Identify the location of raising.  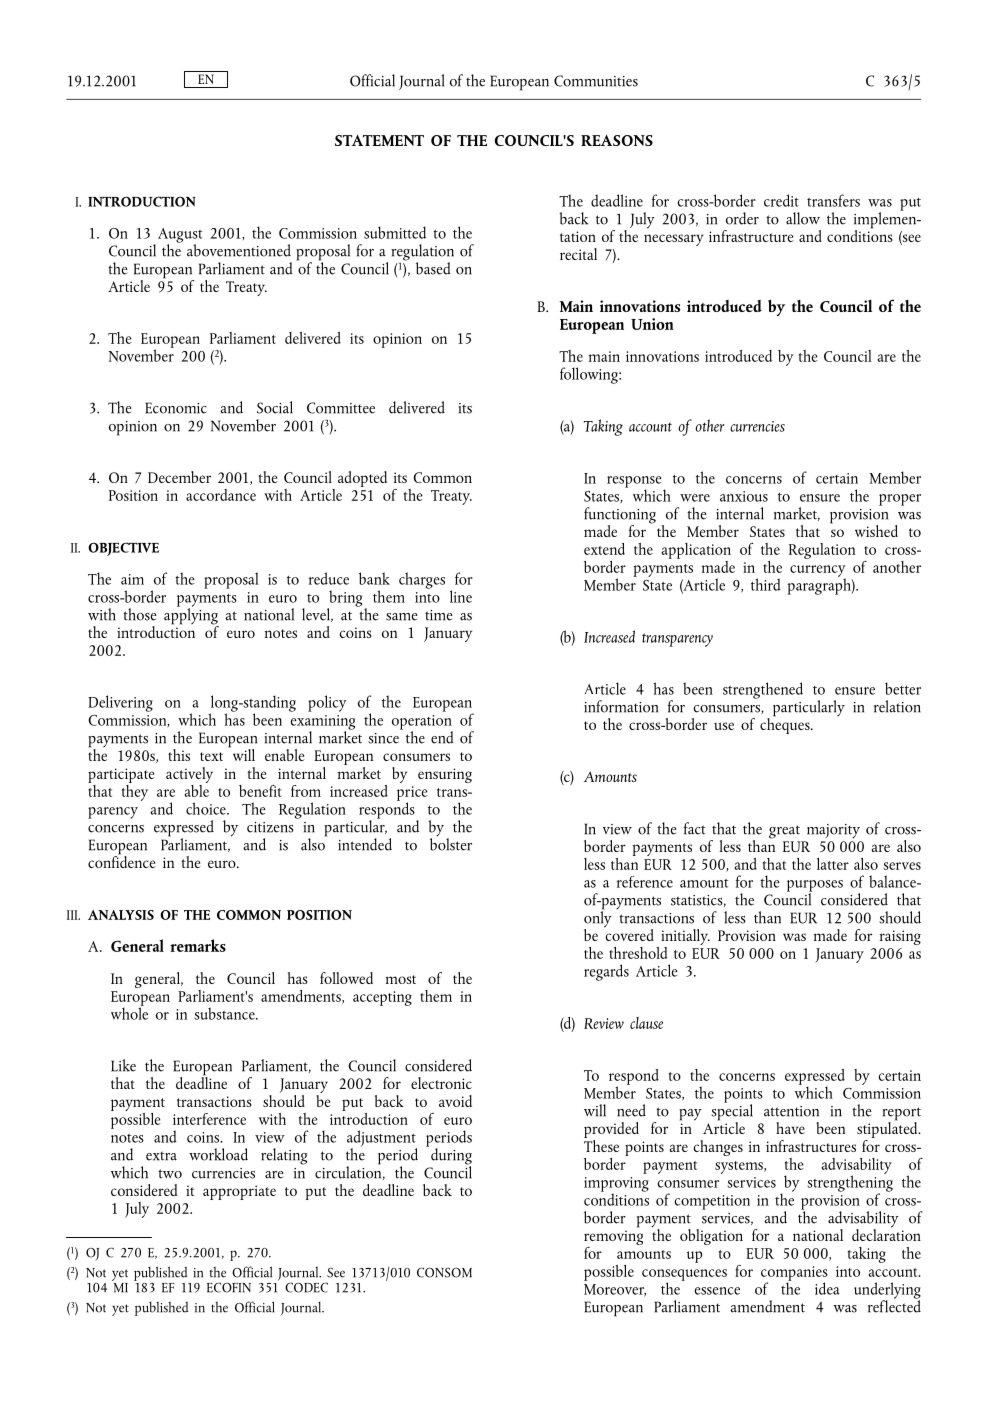
(900, 937).
